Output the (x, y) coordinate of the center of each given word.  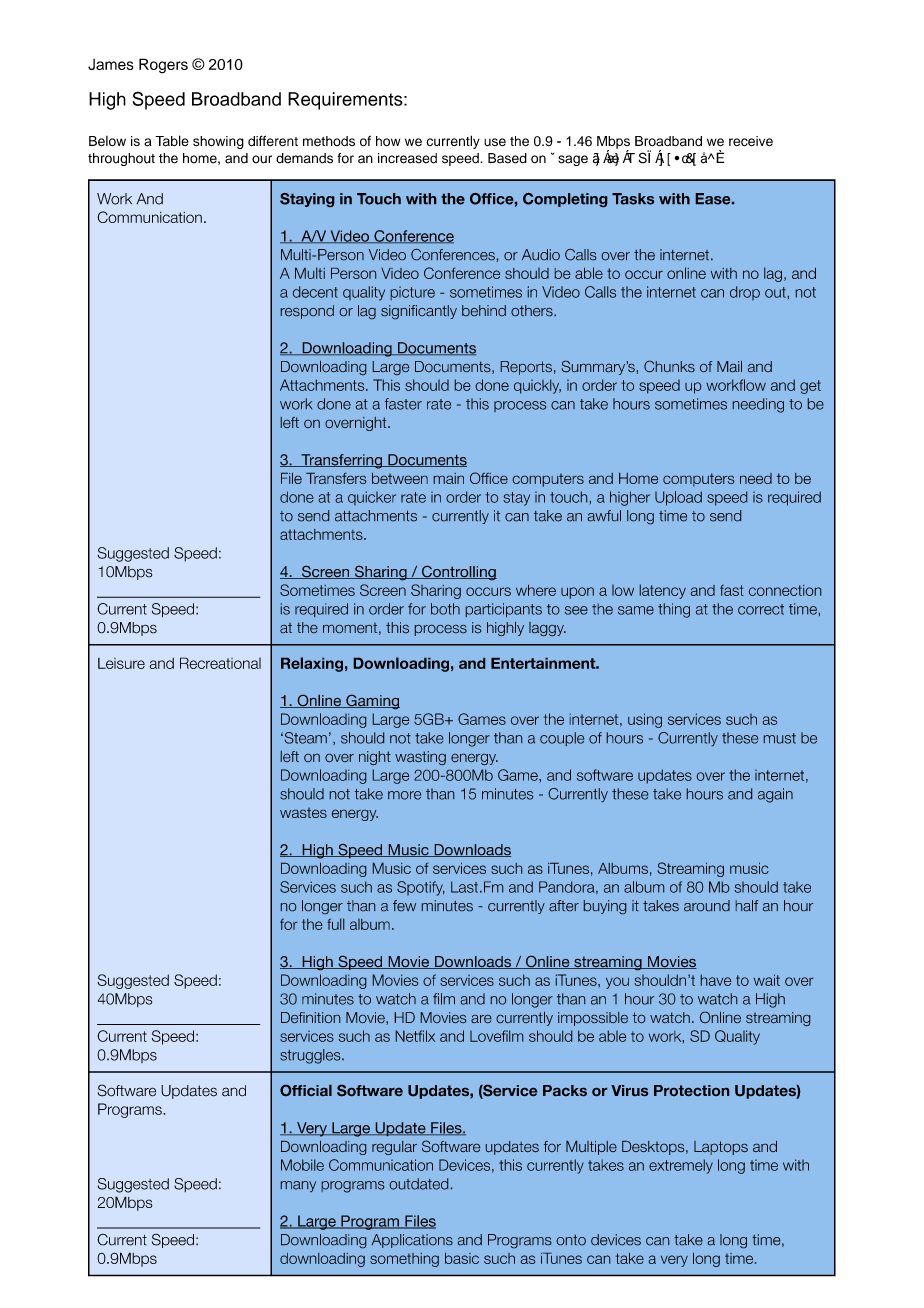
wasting (420, 758)
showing (218, 142)
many (298, 1186)
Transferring (342, 461)
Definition (310, 1017)
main (449, 478)
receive (751, 141)
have (716, 980)
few (404, 905)
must (780, 738)
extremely (681, 1166)
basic (462, 1258)
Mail (729, 366)
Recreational (220, 663)
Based (507, 158)
